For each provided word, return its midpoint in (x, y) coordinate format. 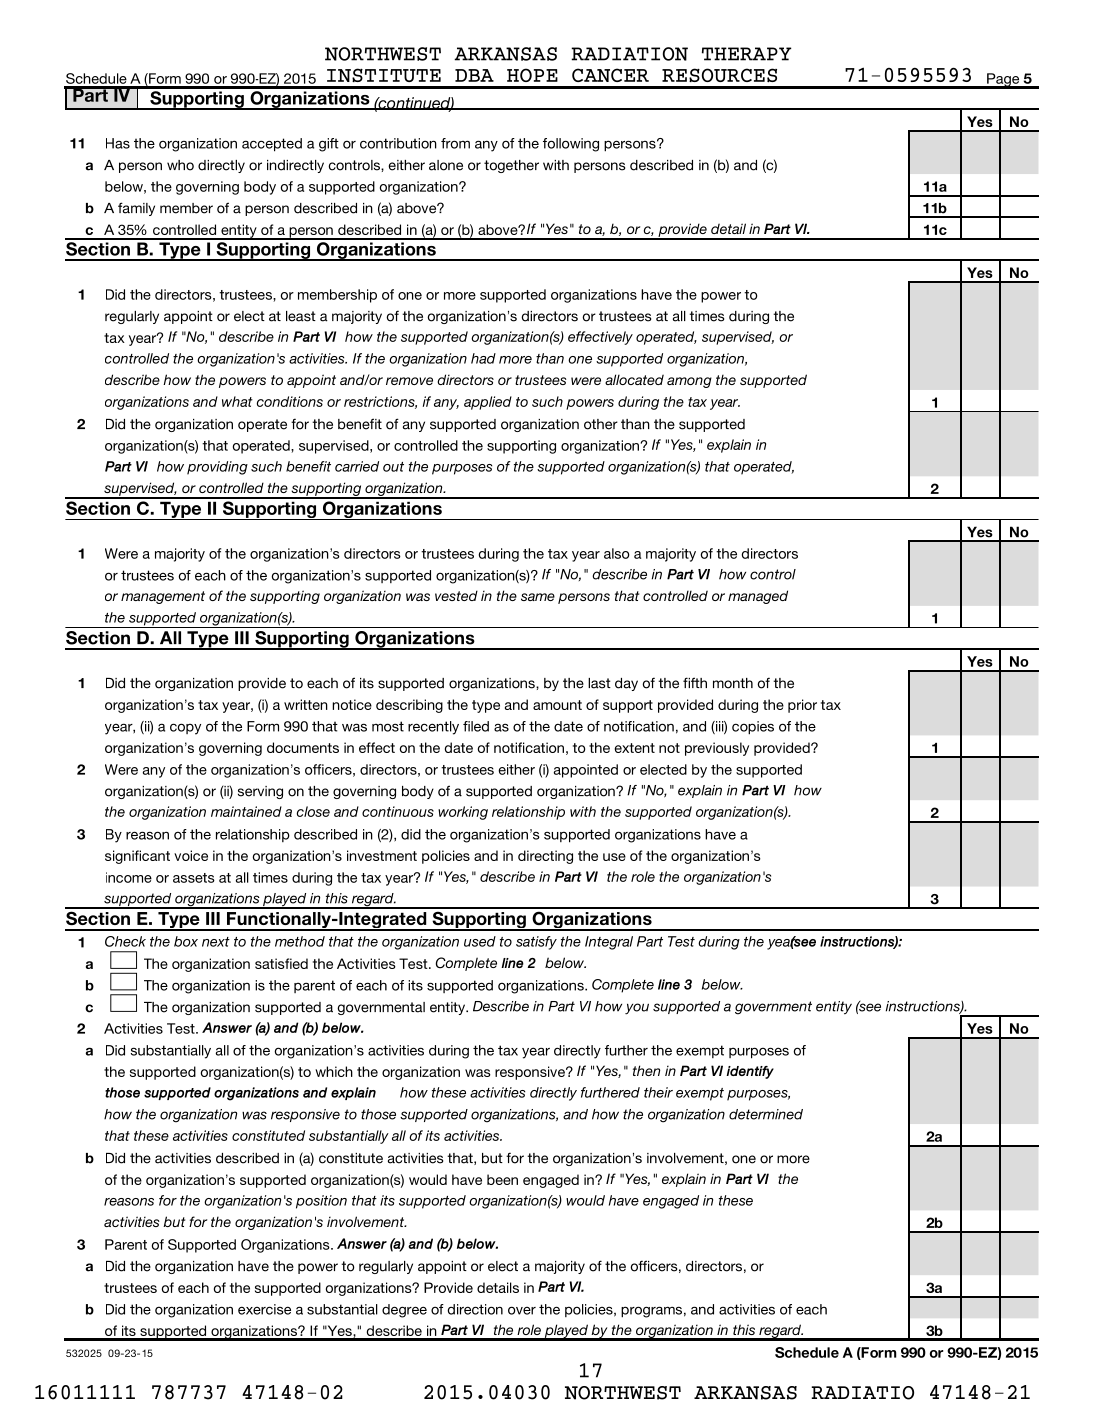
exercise (264, 1309)
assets (194, 878)
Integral (609, 943)
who (180, 165)
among (689, 382)
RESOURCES (719, 75)
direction (475, 1309)
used (480, 941)
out (393, 467)
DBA (474, 75)
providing (217, 468)
